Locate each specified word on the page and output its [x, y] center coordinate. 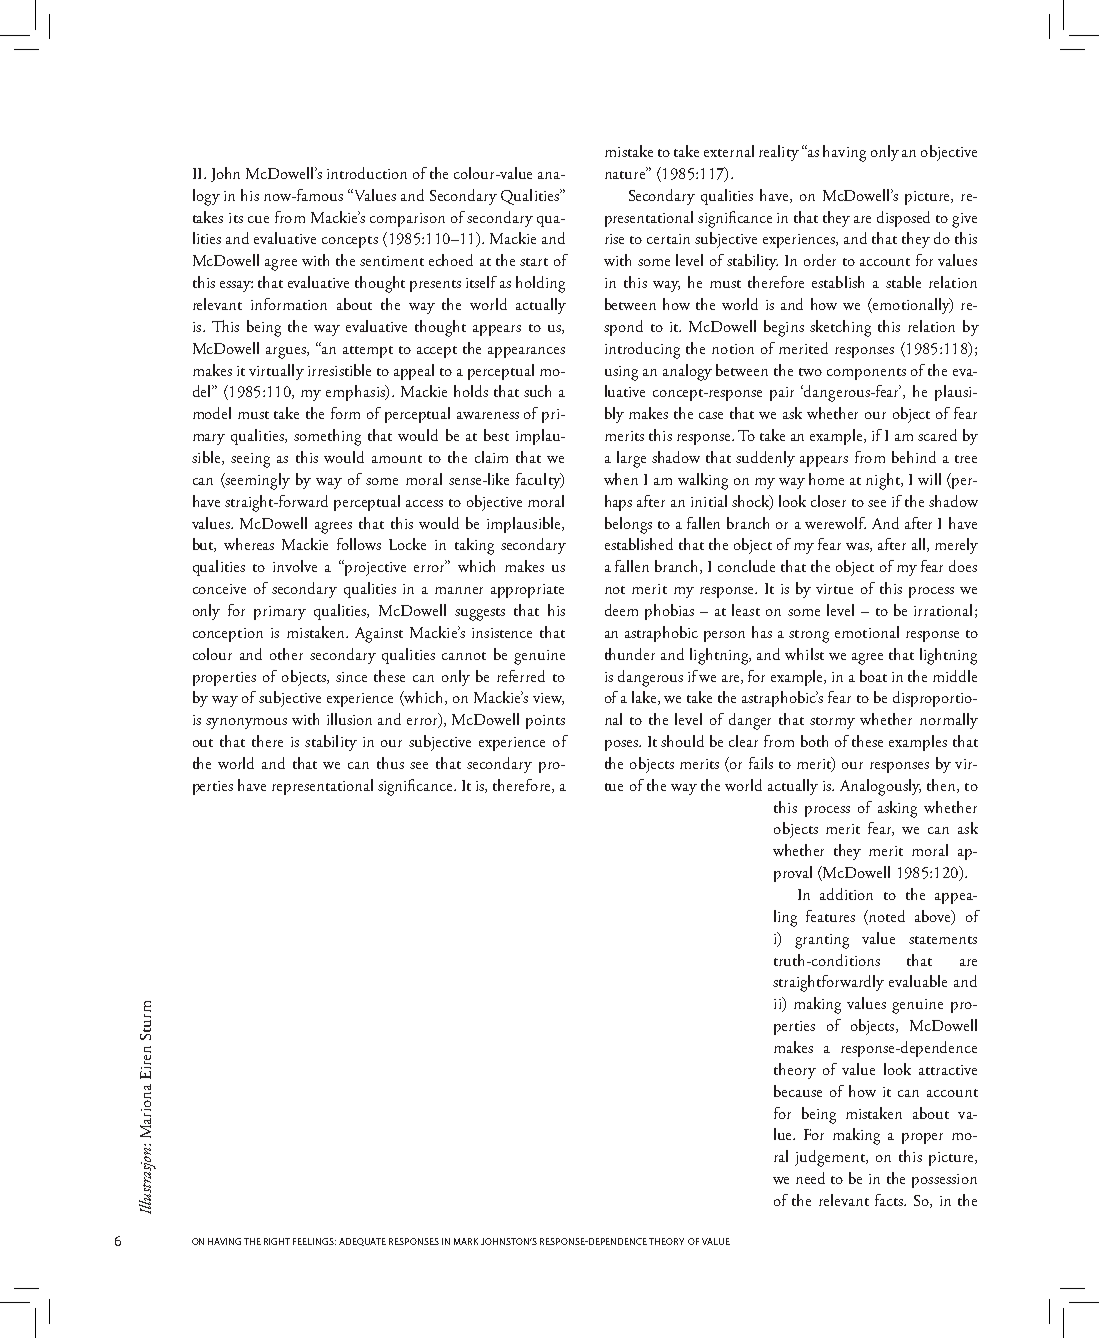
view [548, 699]
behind [914, 457]
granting [822, 941]
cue [258, 219]
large [631, 459]
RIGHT [277, 1241]
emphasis [356, 393]
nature [626, 174]
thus [390, 763]
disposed [903, 219]
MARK [466, 1241]
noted [886, 917]
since [351, 677]
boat [873, 676]
